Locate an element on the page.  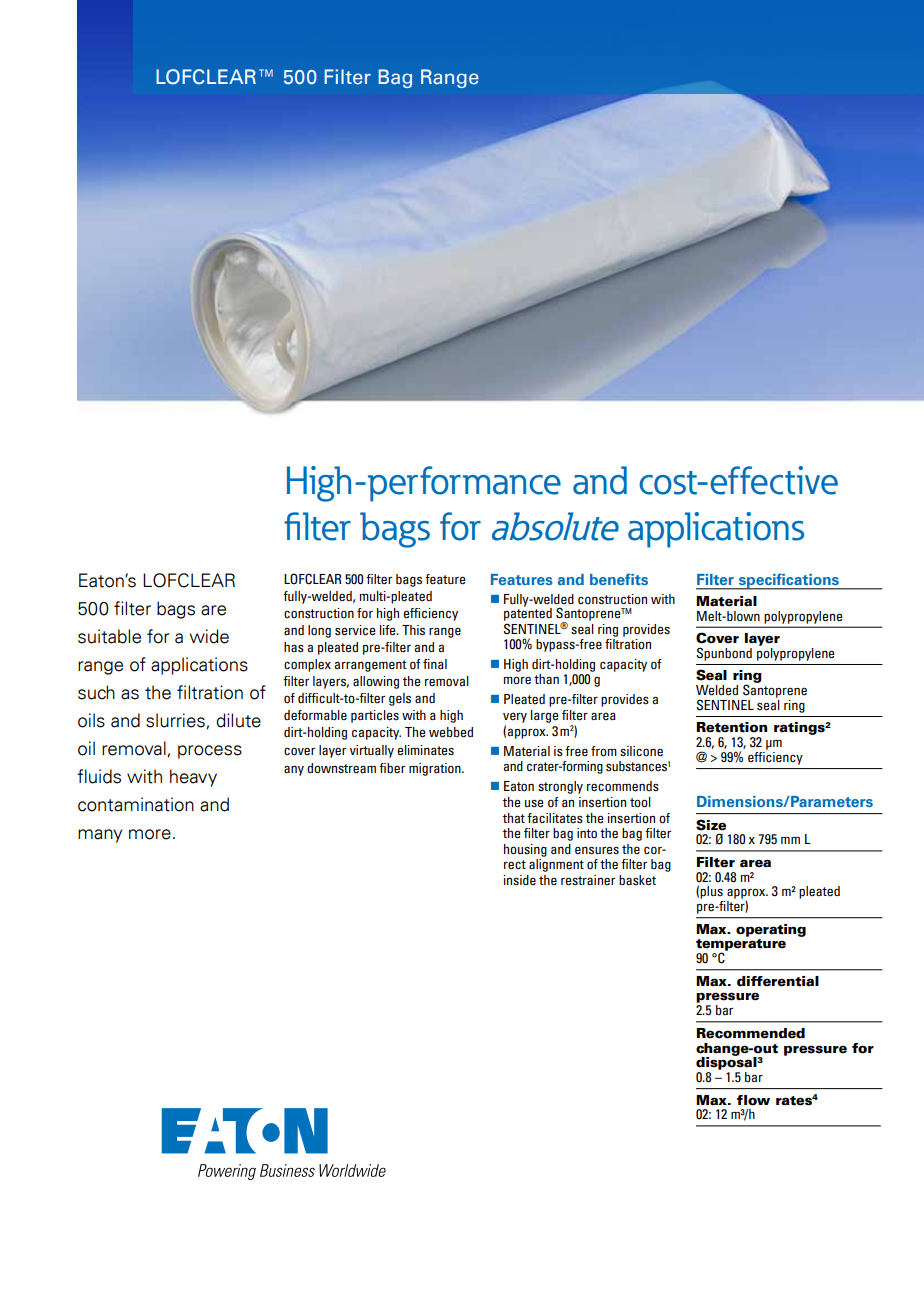
flow is located at coordinates (753, 1100).
